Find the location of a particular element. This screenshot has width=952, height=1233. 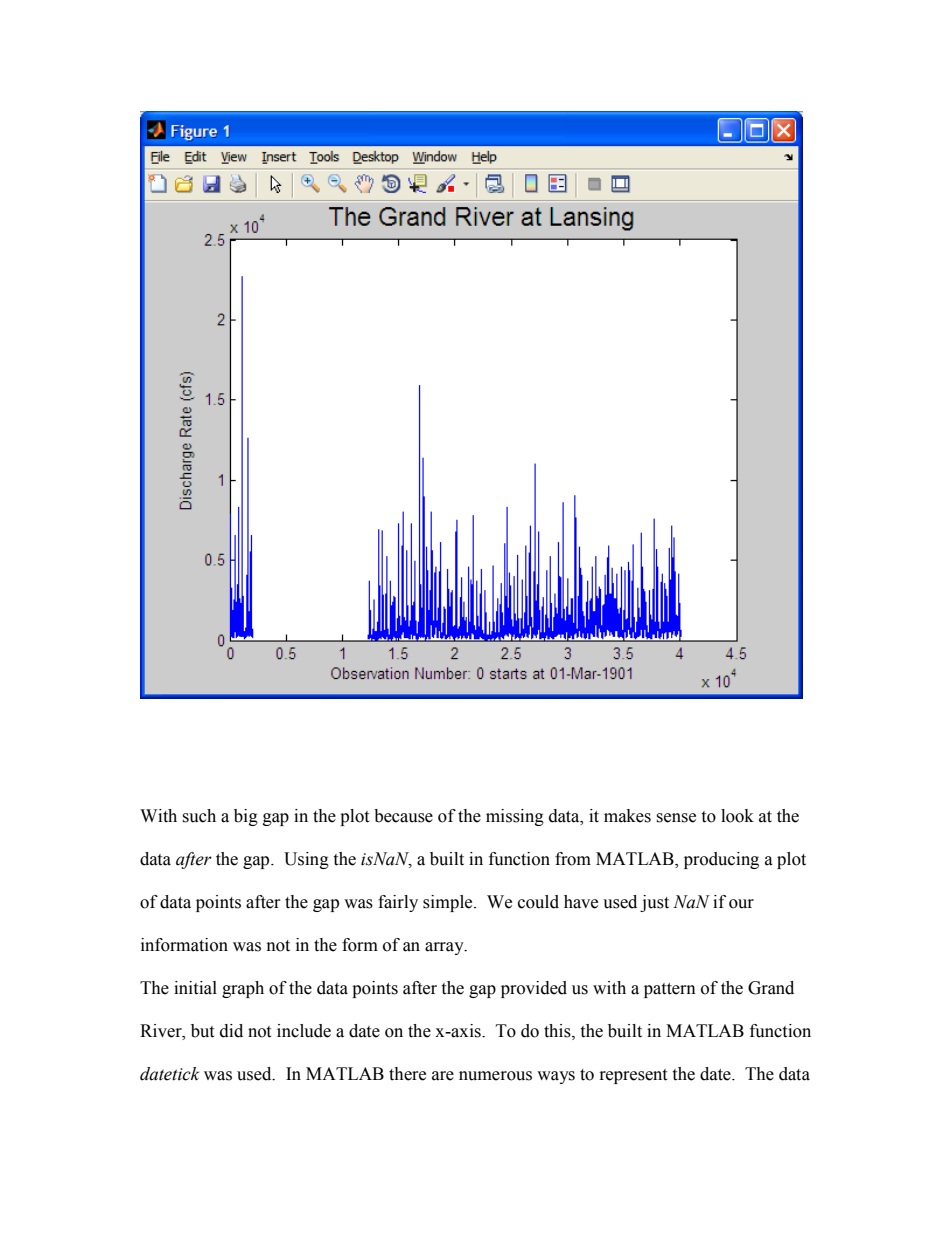

there is located at coordinates (407, 1074).
